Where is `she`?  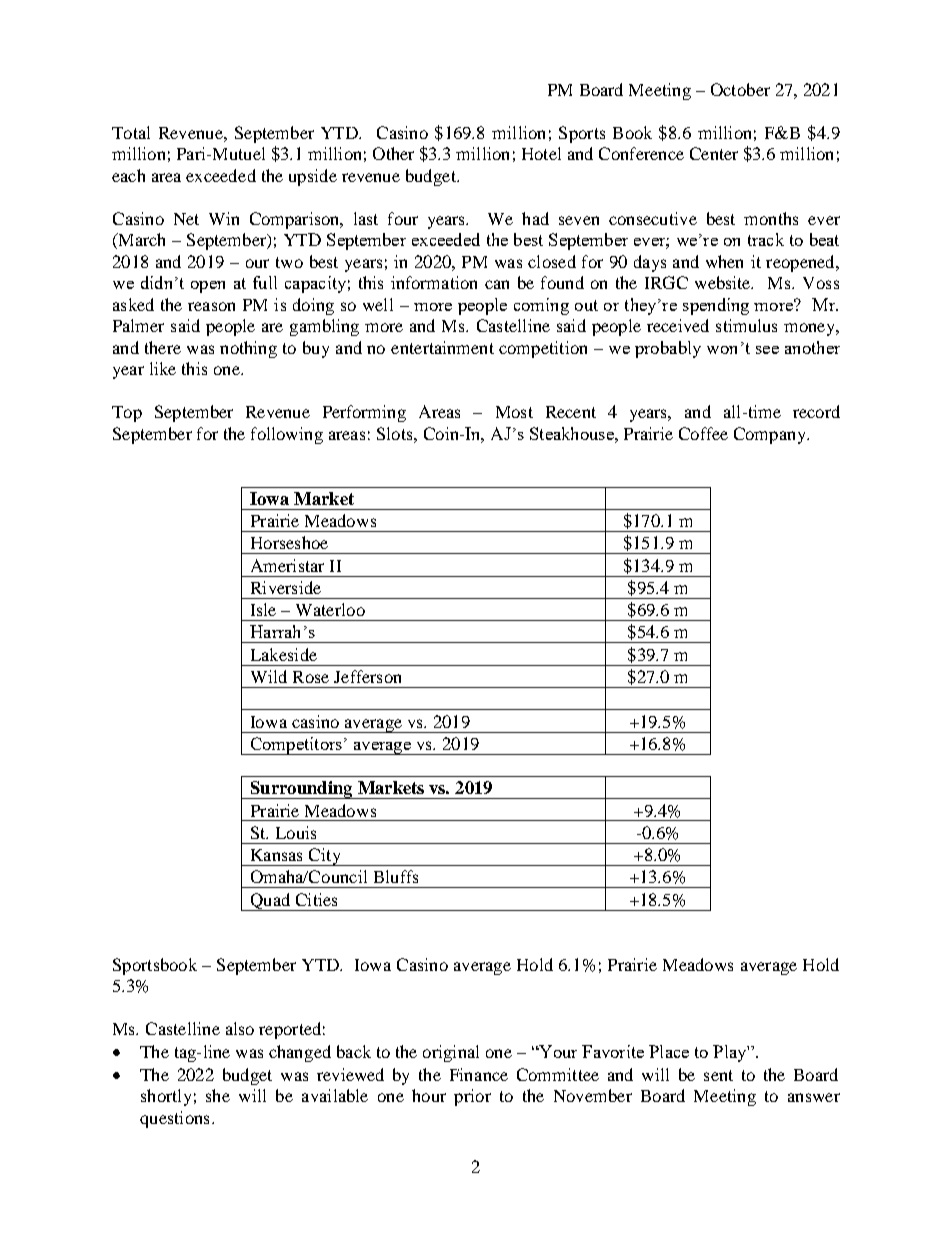 she is located at coordinates (218, 1095).
